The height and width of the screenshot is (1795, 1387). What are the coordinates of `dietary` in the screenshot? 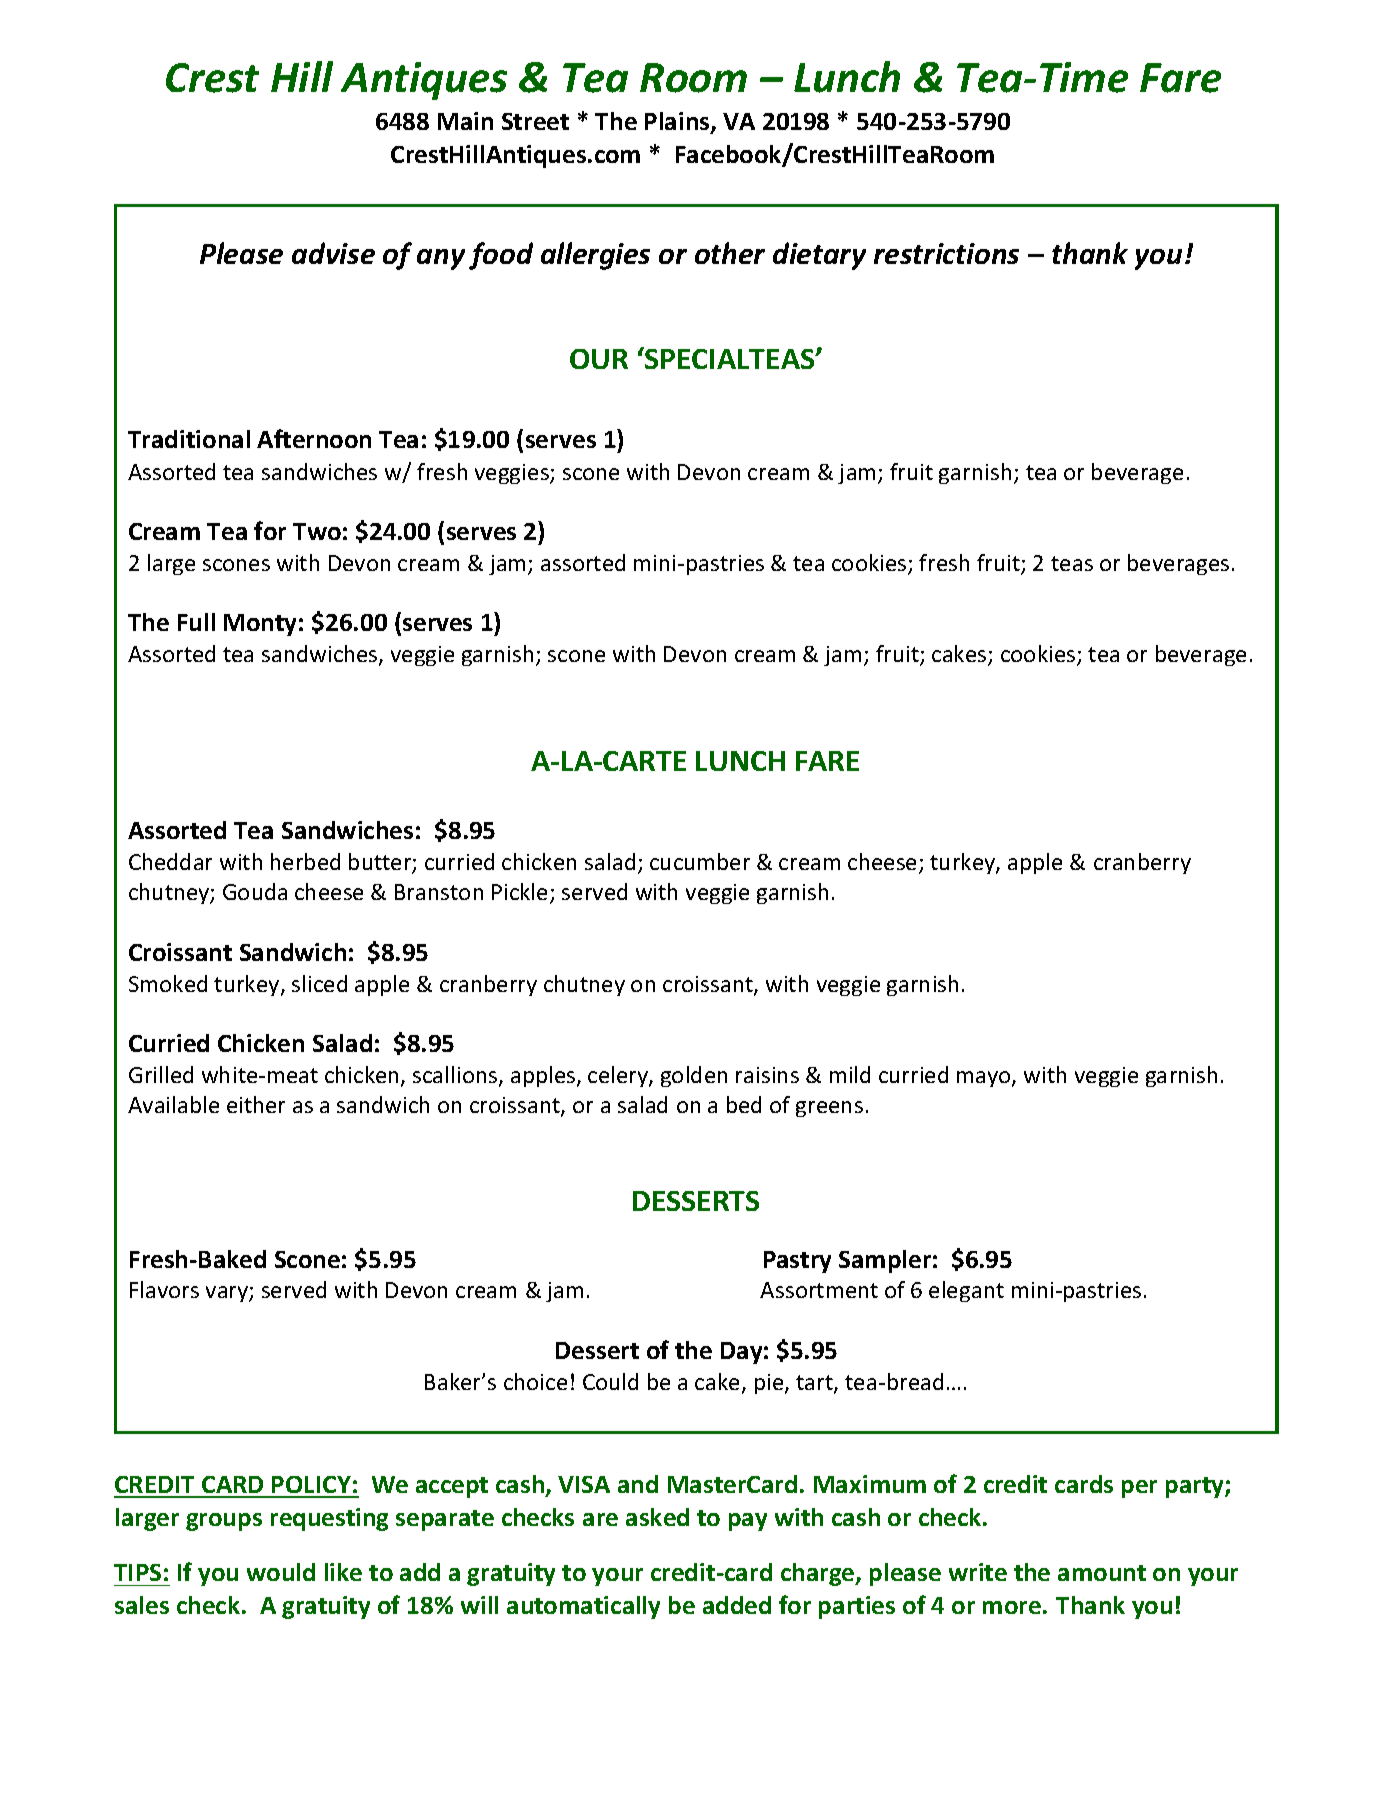 It's located at (819, 256).
